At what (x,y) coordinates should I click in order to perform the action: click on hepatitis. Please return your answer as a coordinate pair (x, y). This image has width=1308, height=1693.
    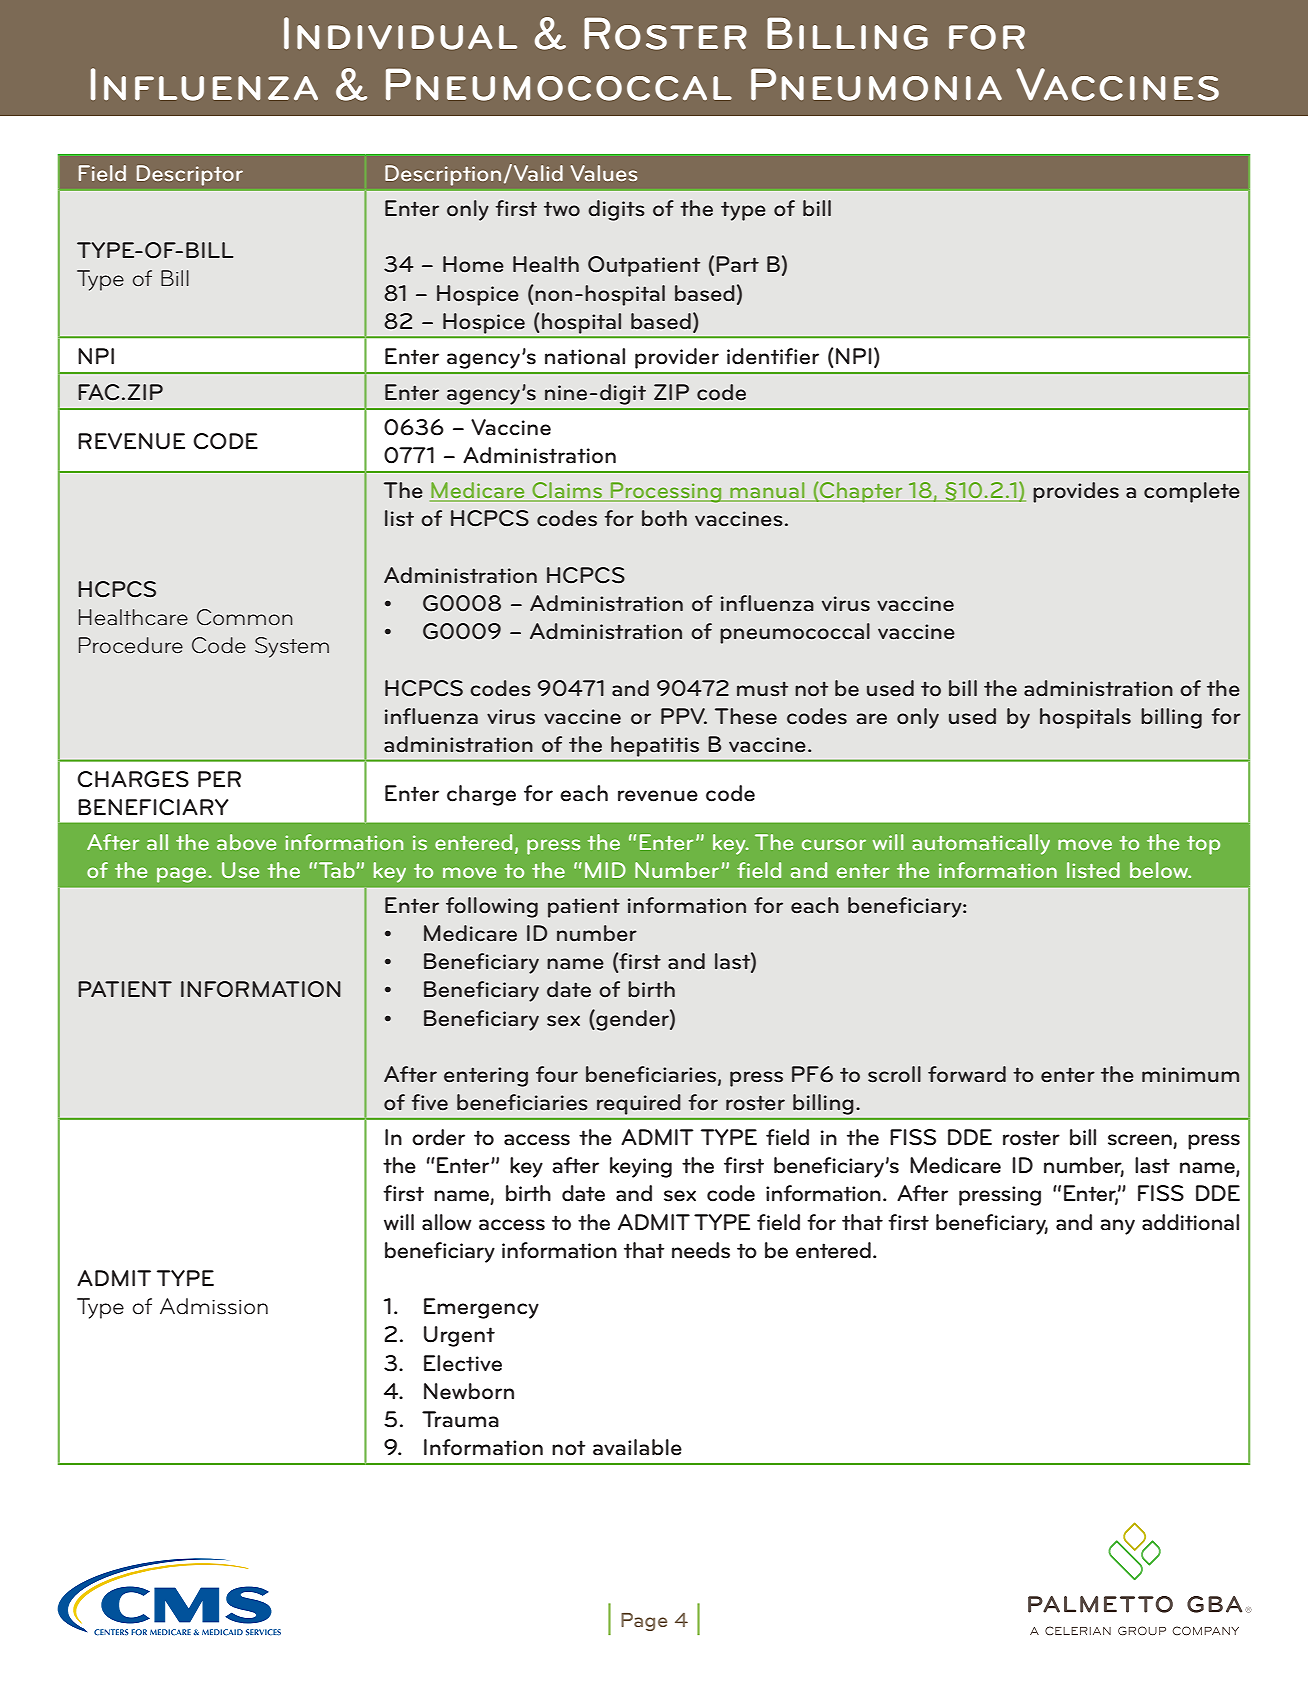
    Looking at the image, I should click on (655, 746).
